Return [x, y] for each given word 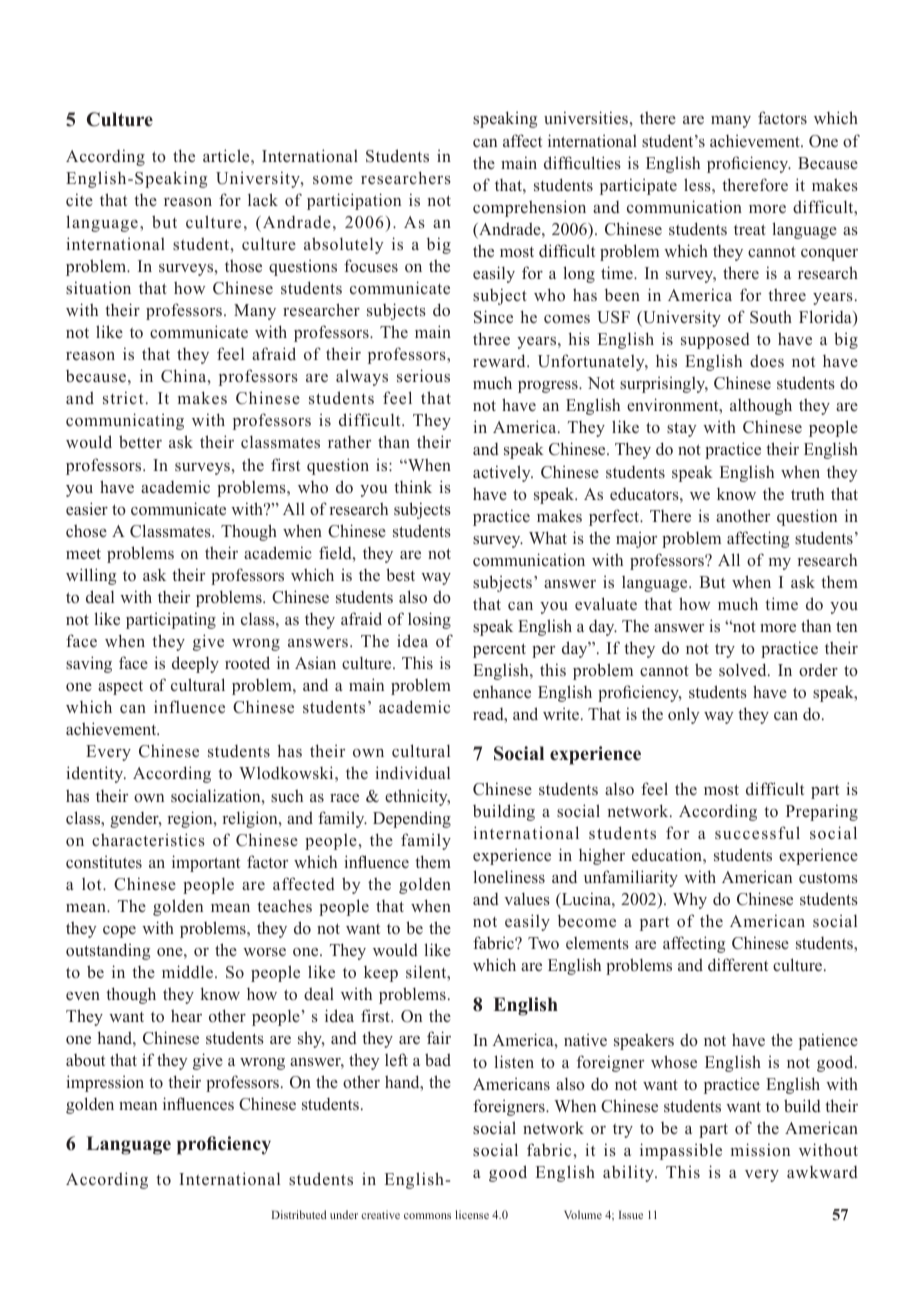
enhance [502, 691]
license [472, 1214]
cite [79, 199]
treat [750, 229]
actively [503, 473]
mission [760, 1149]
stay [682, 429]
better [140, 441]
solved [744, 670]
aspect [120, 688]
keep [381, 974]
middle [187, 972]
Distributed [299, 1214]
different [738, 965]
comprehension [529, 208]
